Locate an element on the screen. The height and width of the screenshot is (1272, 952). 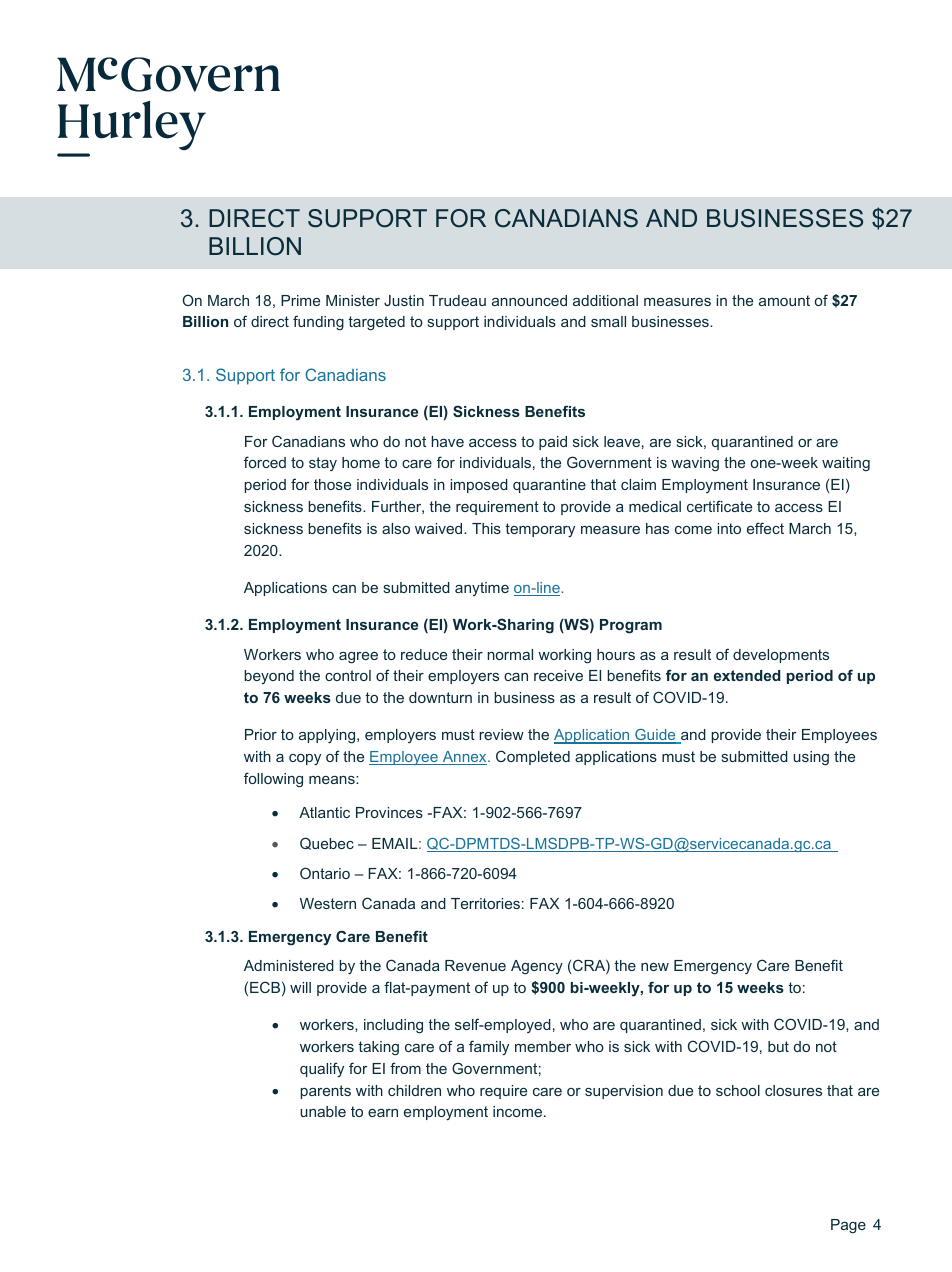
Agency is located at coordinates (537, 967).
